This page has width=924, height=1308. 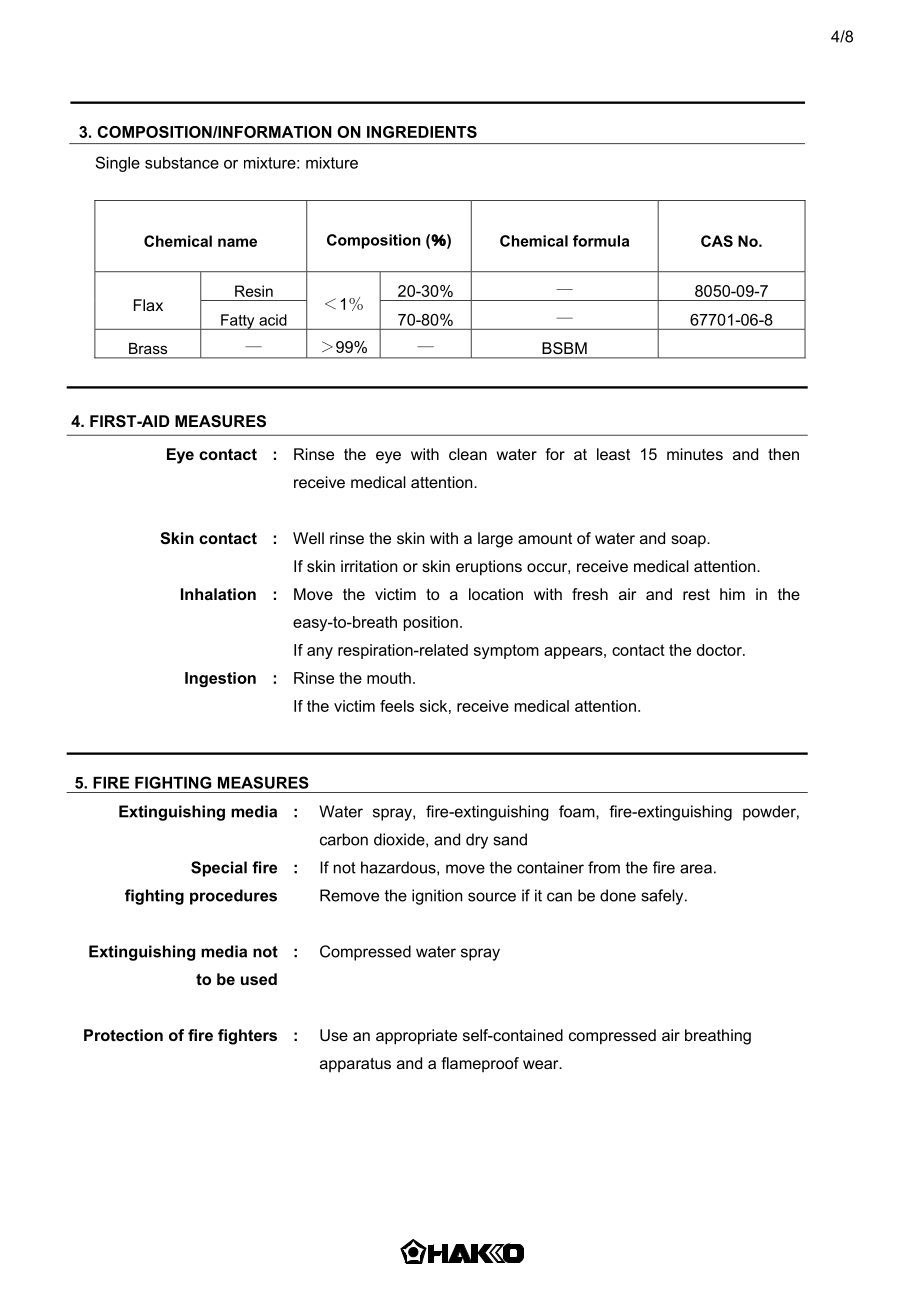 What do you see at coordinates (468, 454) in the page?
I see `clean` at bounding box center [468, 454].
